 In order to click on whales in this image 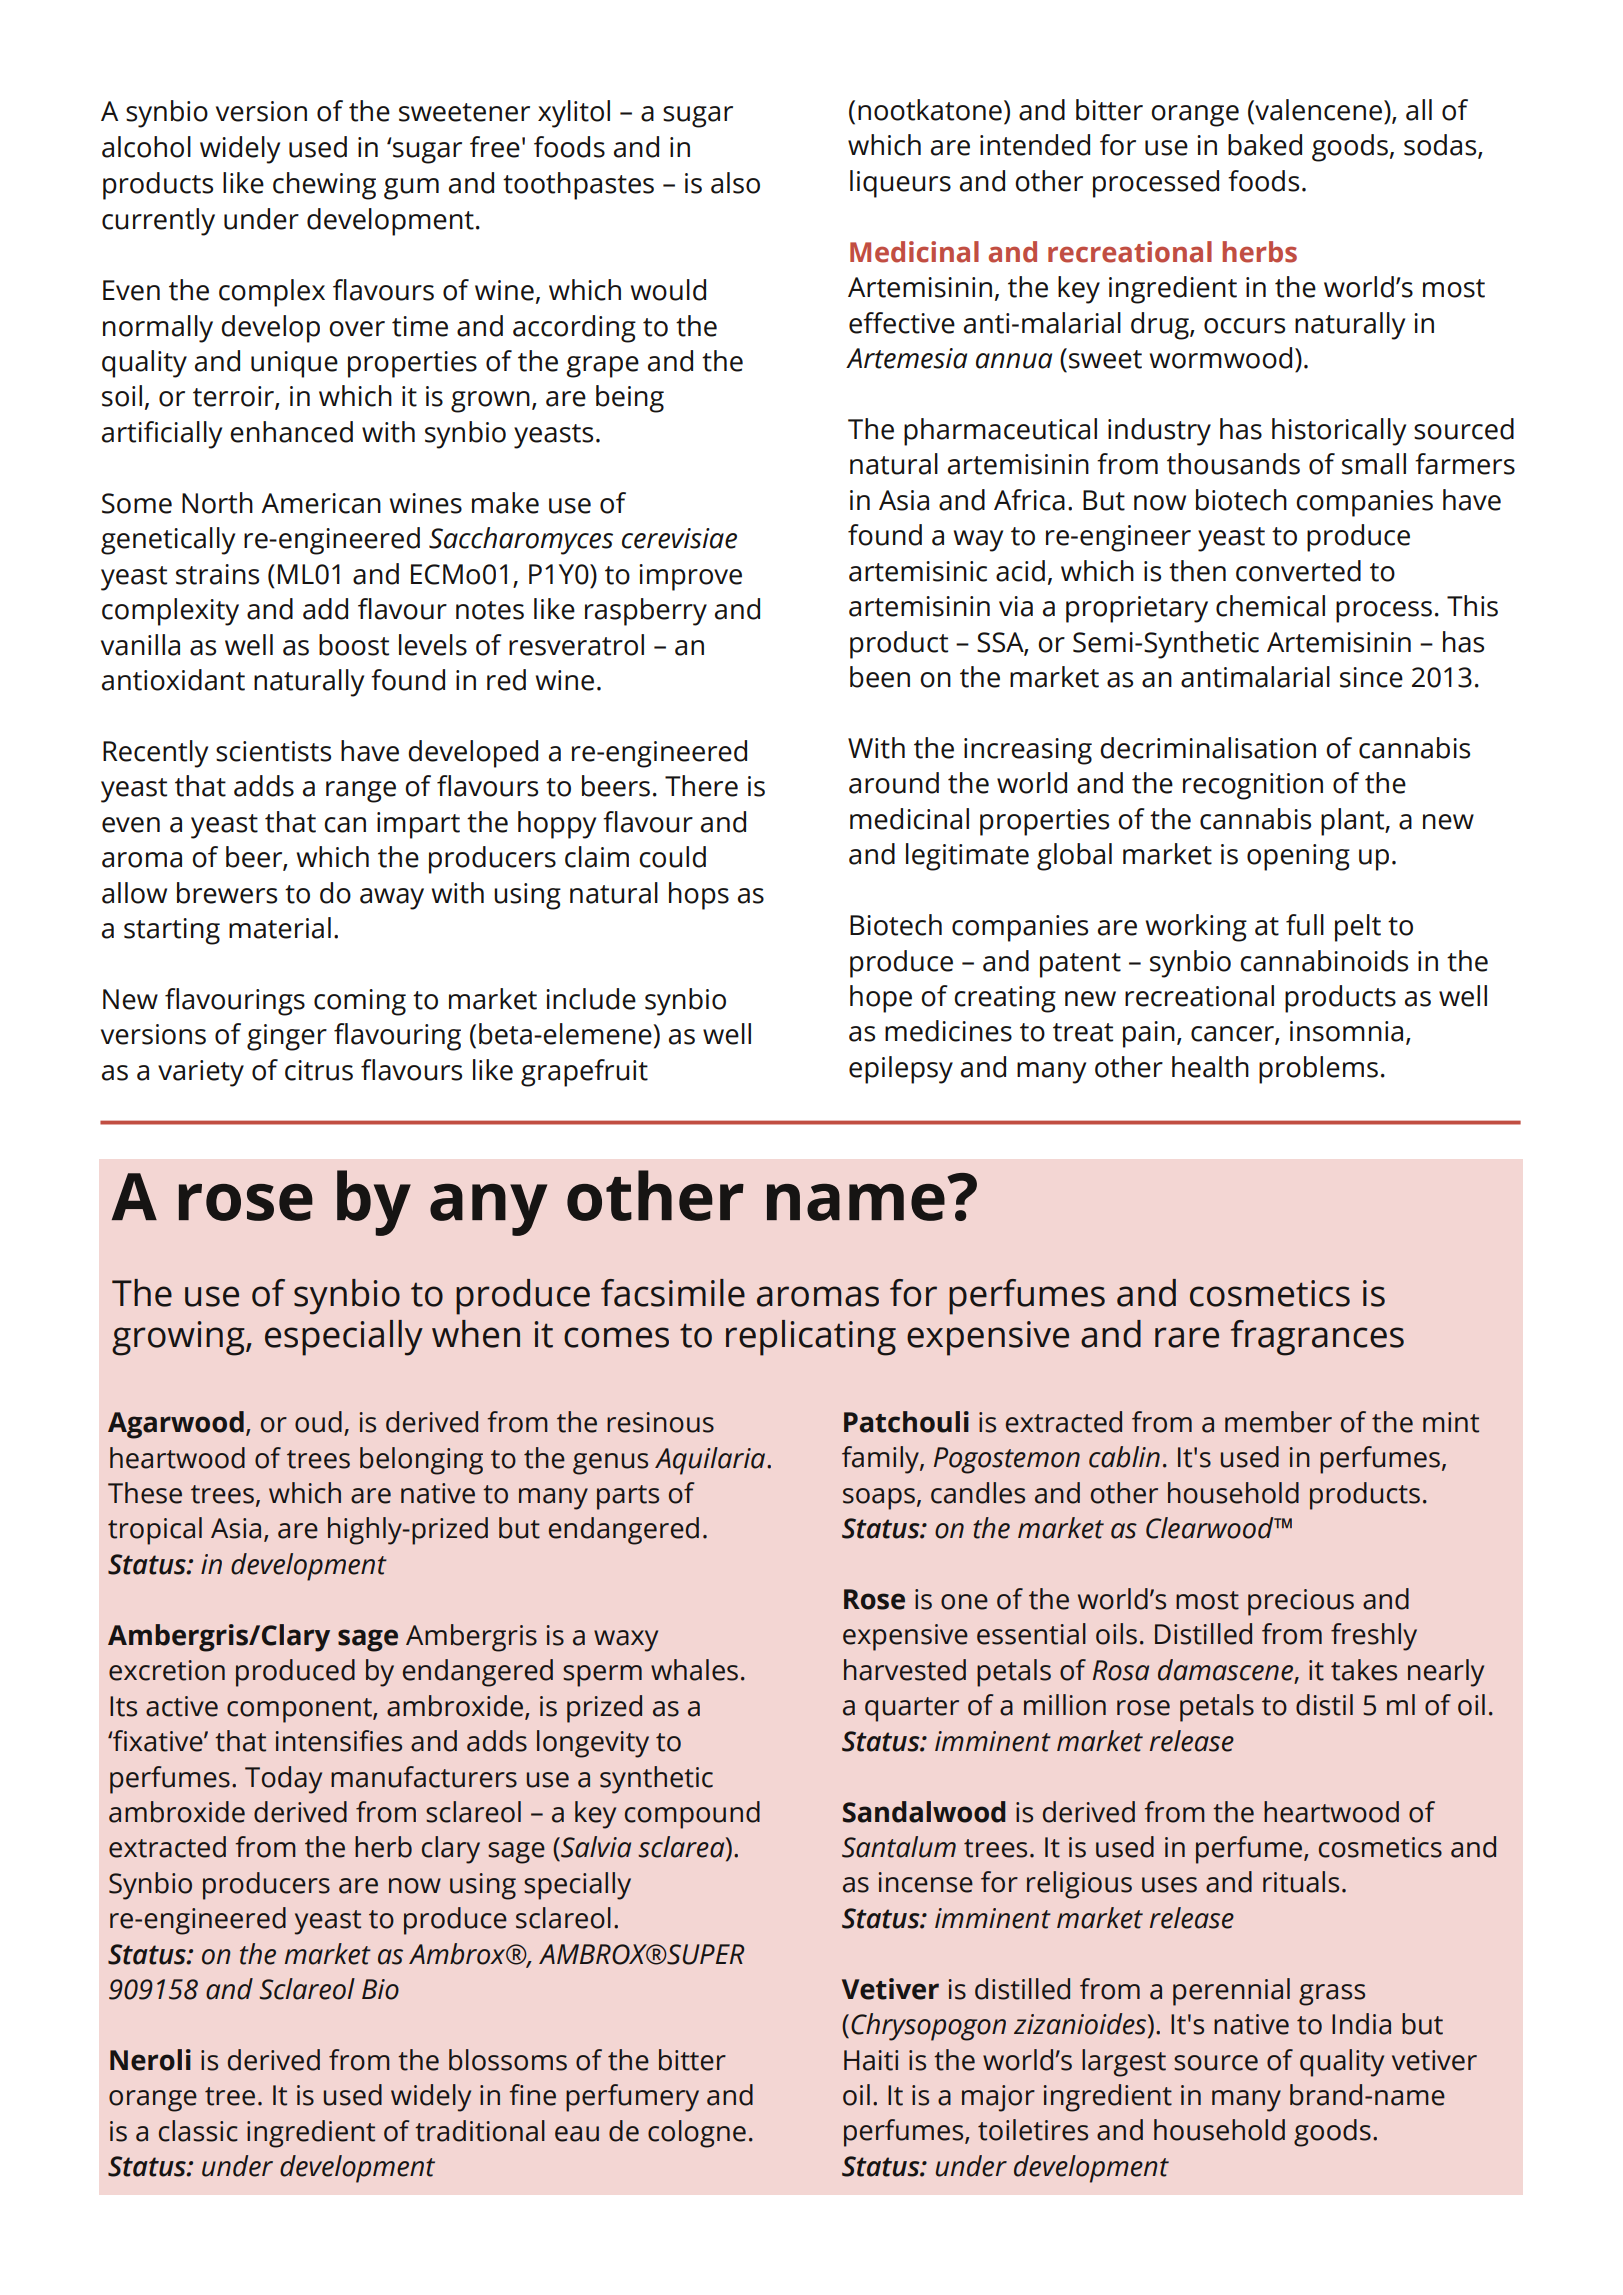, I will do `click(694, 1670)`.
